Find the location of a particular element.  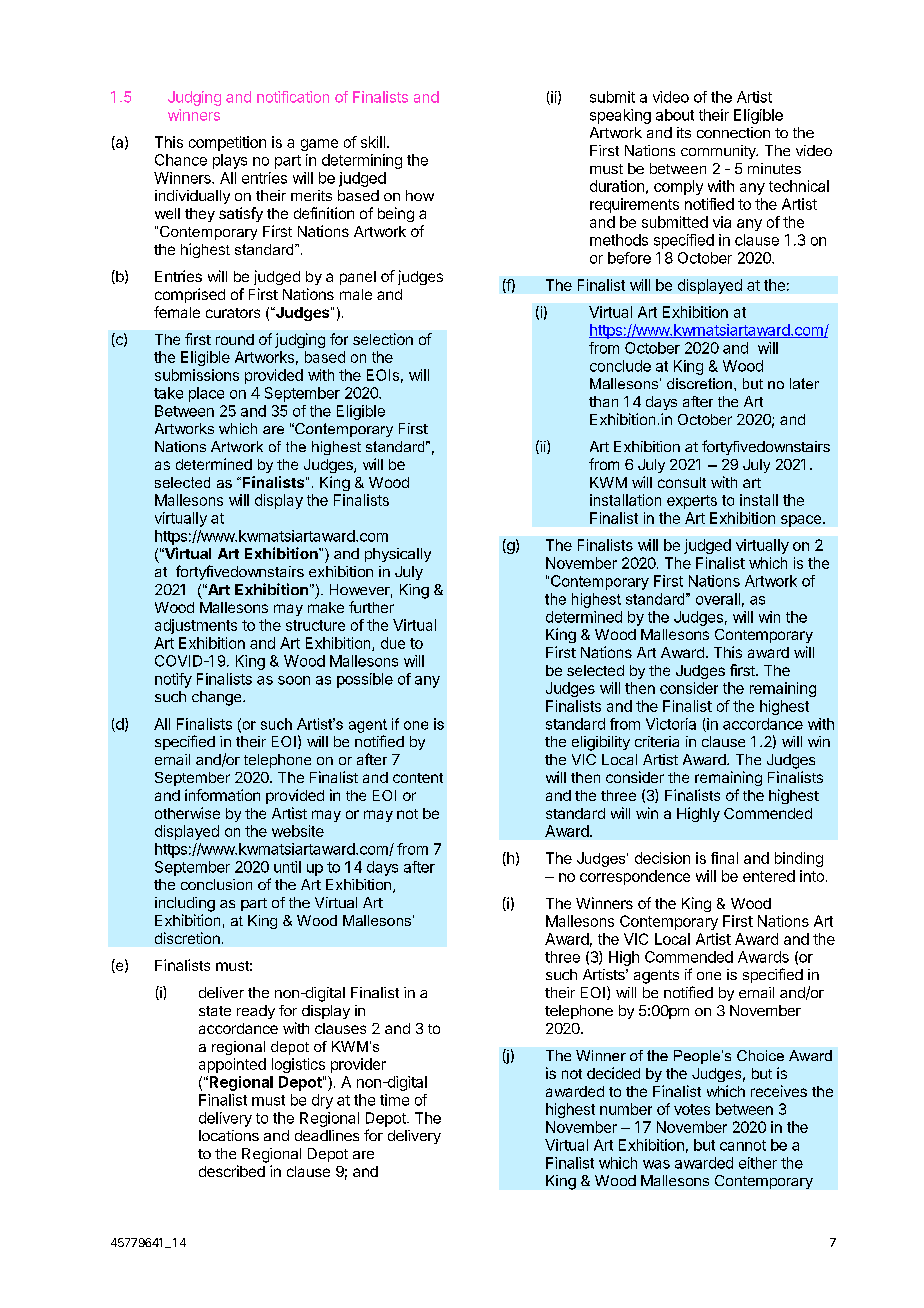

conclusion is located at coordinates (216, 884).
